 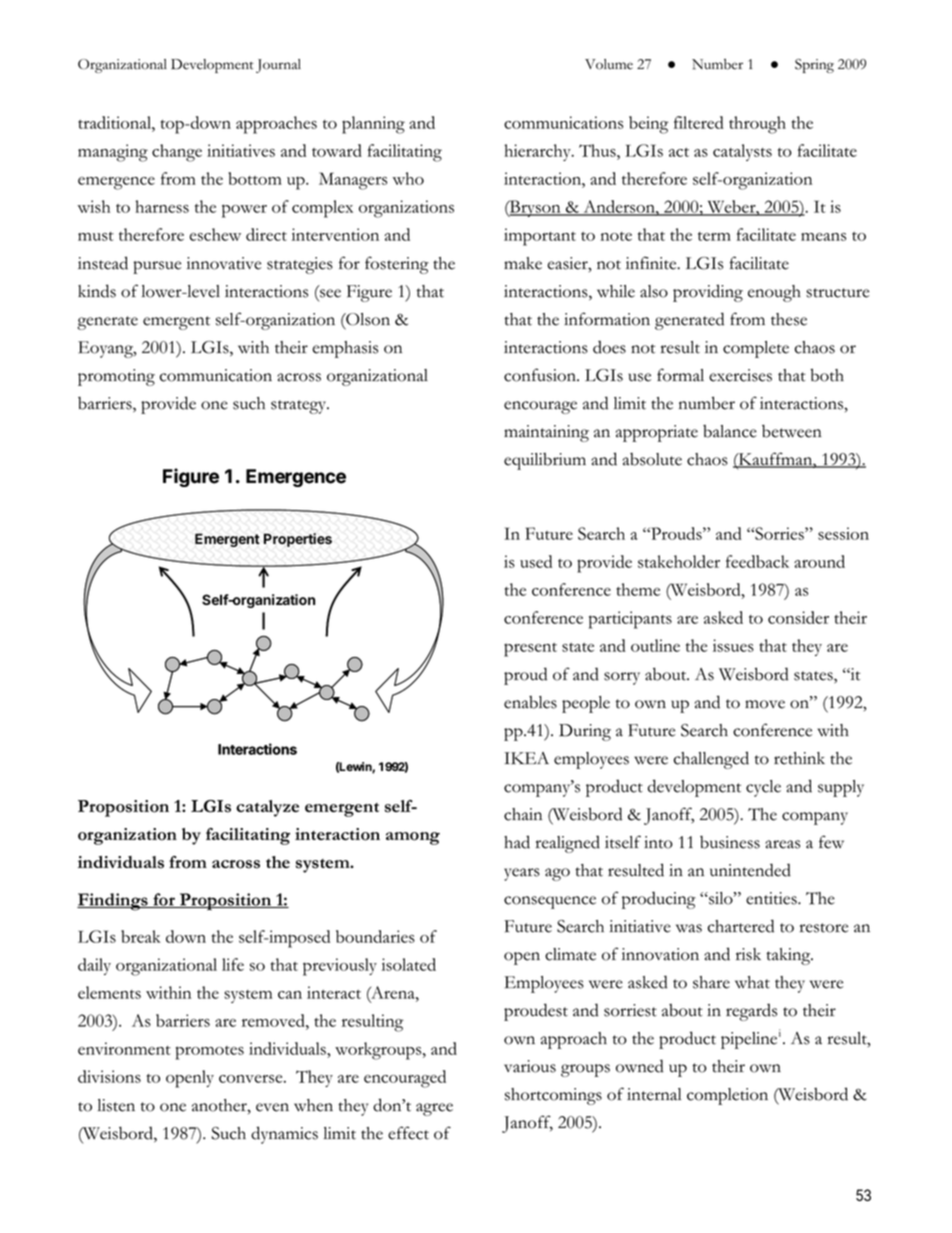 What do you see at coordinates (526, 758) in the screenshot?
I see `IKEA` at bounding box center [526, 758].
